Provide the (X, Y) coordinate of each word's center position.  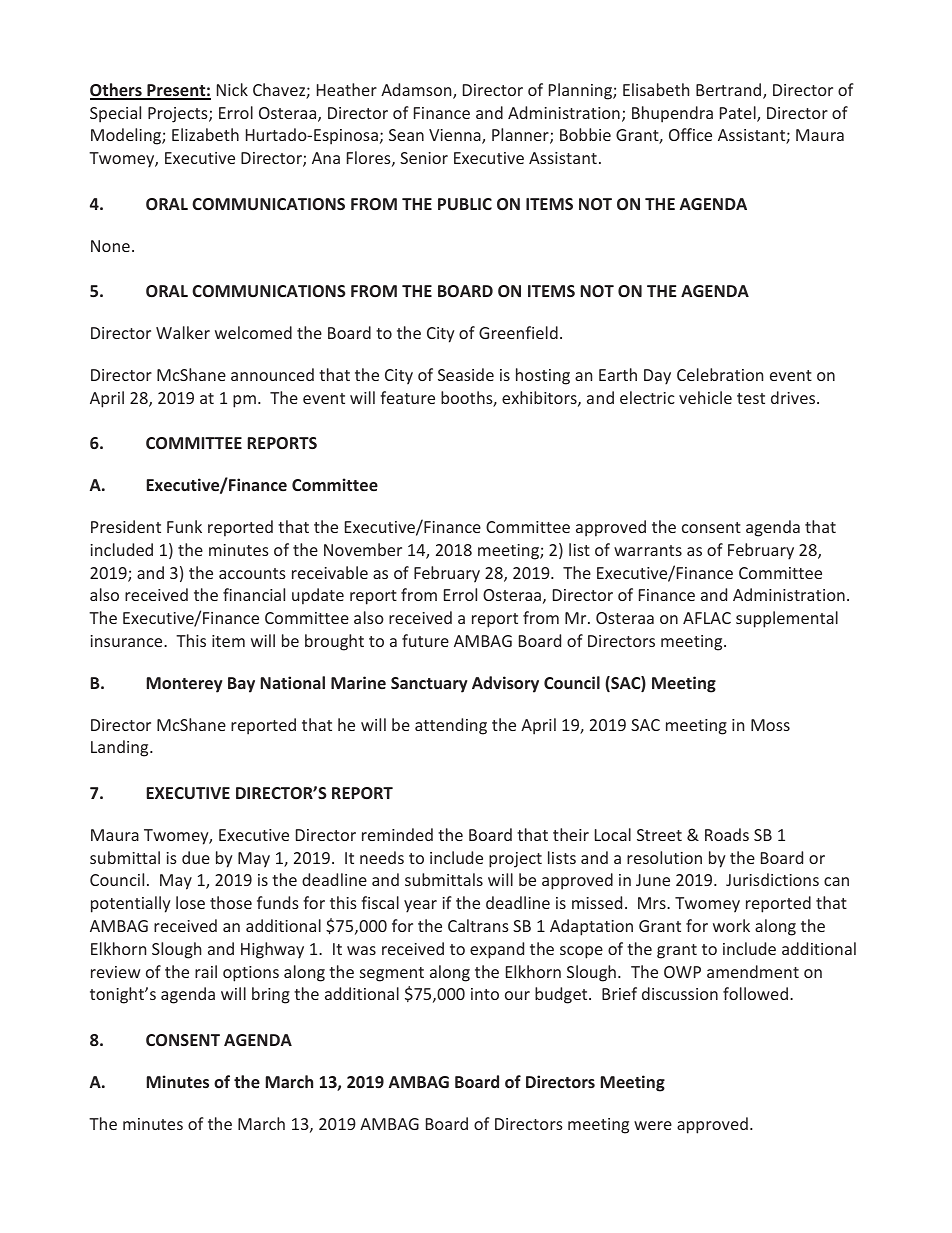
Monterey (185, 685)
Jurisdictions (772, 879)
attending (451, 726)
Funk (184, 526)
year (420, 906)
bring (271, 995)
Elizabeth (205, 134)
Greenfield (518, 332)
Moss (770, 725)
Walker (183, 332)
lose (190, 902)
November (363, 549)
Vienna (456, 136)
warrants (648, 550)
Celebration (720, 374)
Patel (739, 114)
